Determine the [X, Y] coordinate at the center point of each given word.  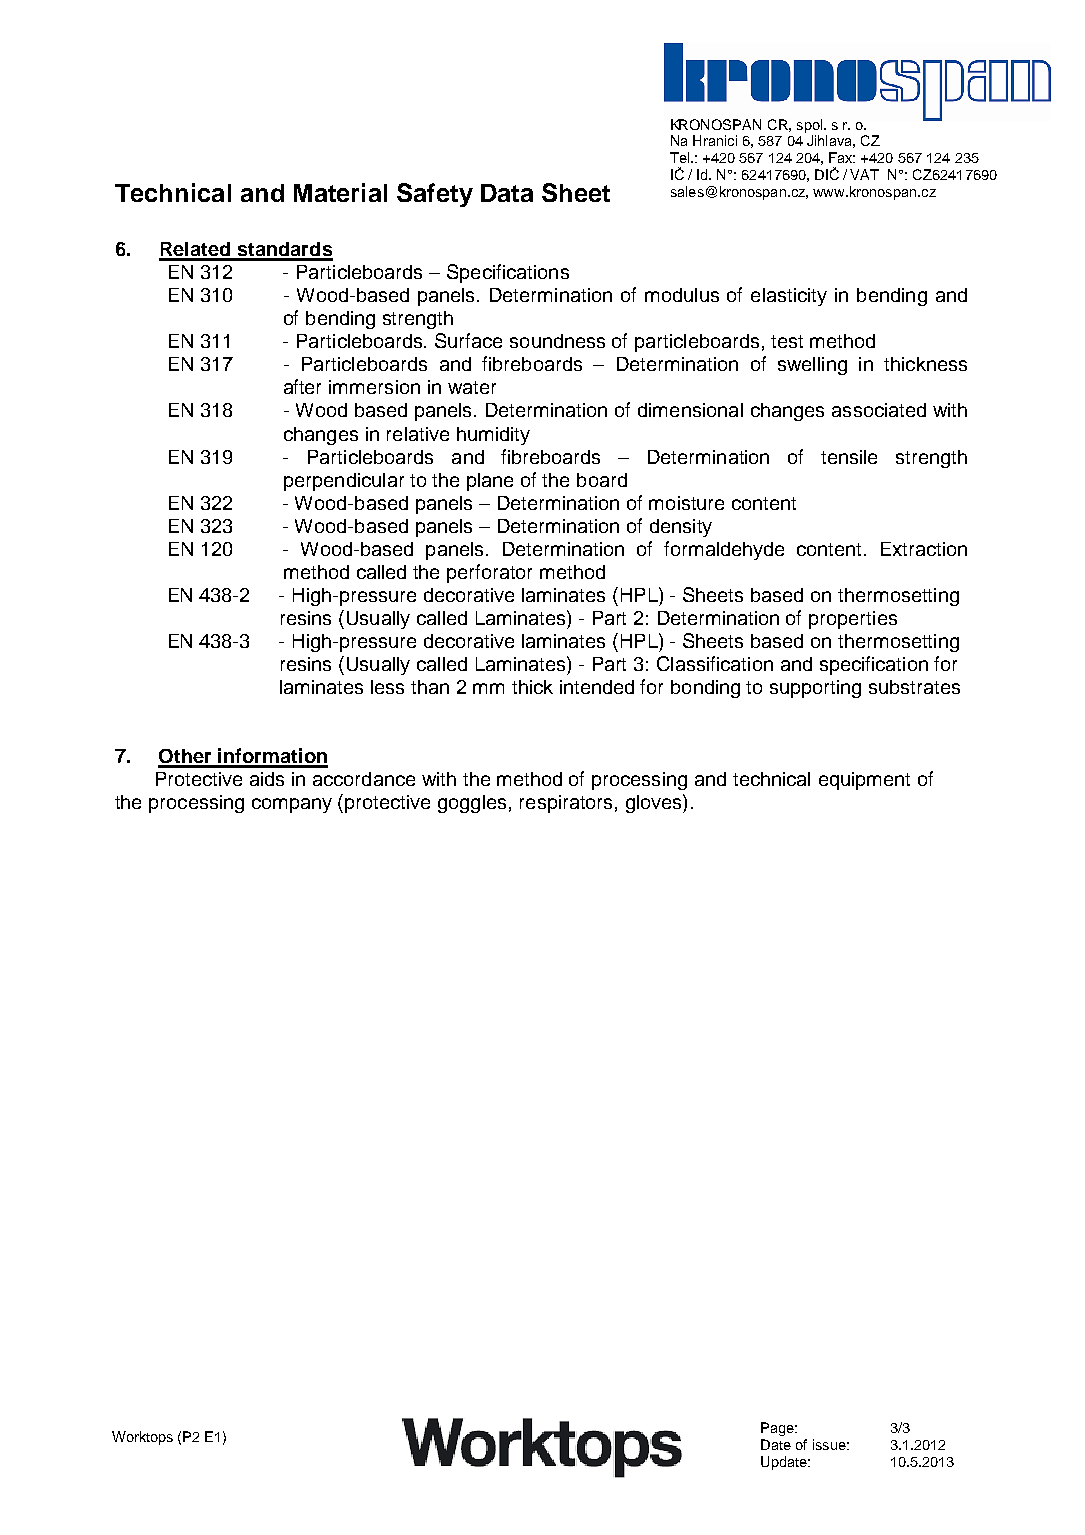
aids [267, 779]
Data [507, 193]
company [292, 805]
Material [340, 192]
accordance [364, 779]
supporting [815, 689]
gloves [655, 803]
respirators [566, 804]
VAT [864, 174]
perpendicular [344, 482]
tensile [849, 457]
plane [490, 482]
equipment [864, 781]
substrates [914, 687]
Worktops [142, 1438]
